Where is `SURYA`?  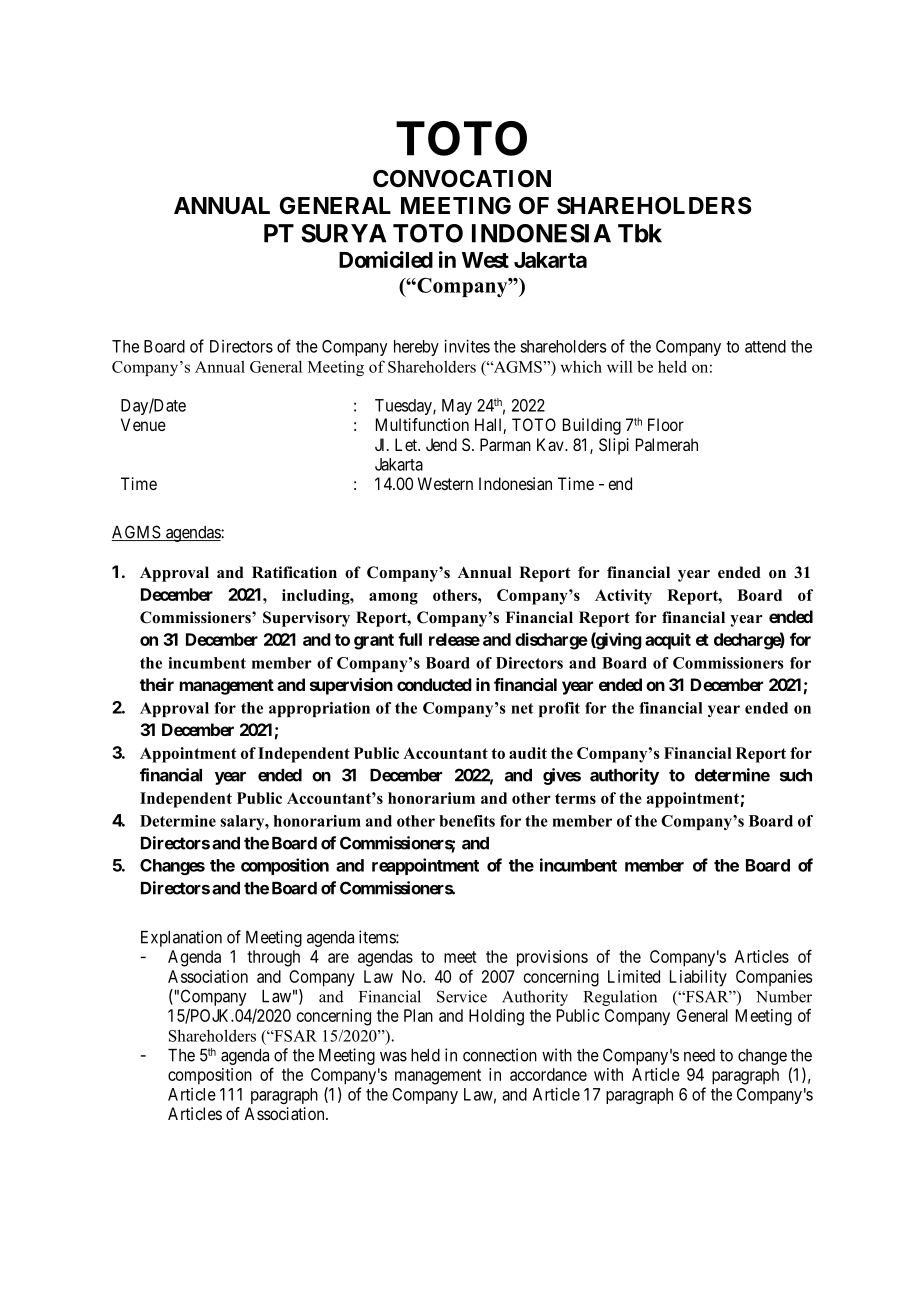
SURYA is located at coordinates (343, 233).
